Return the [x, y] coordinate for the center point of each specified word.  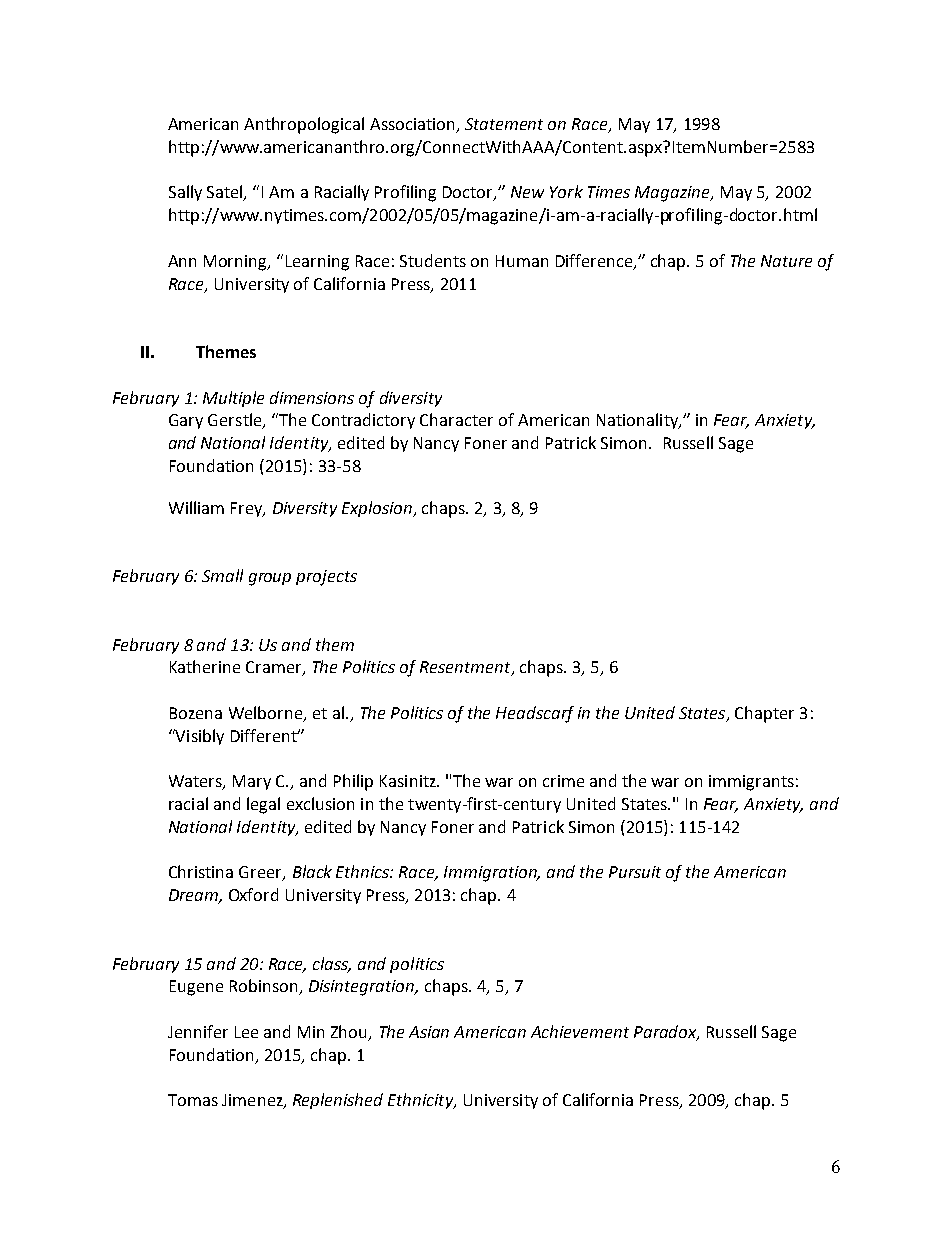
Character [456, 419]
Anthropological [304, 125]
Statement [504, 124]
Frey [248, 509]
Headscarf [535, 714]
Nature [786, 261]
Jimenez [253, 1101]
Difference [595, 261]
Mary [252, 782]
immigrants [751, 783]
